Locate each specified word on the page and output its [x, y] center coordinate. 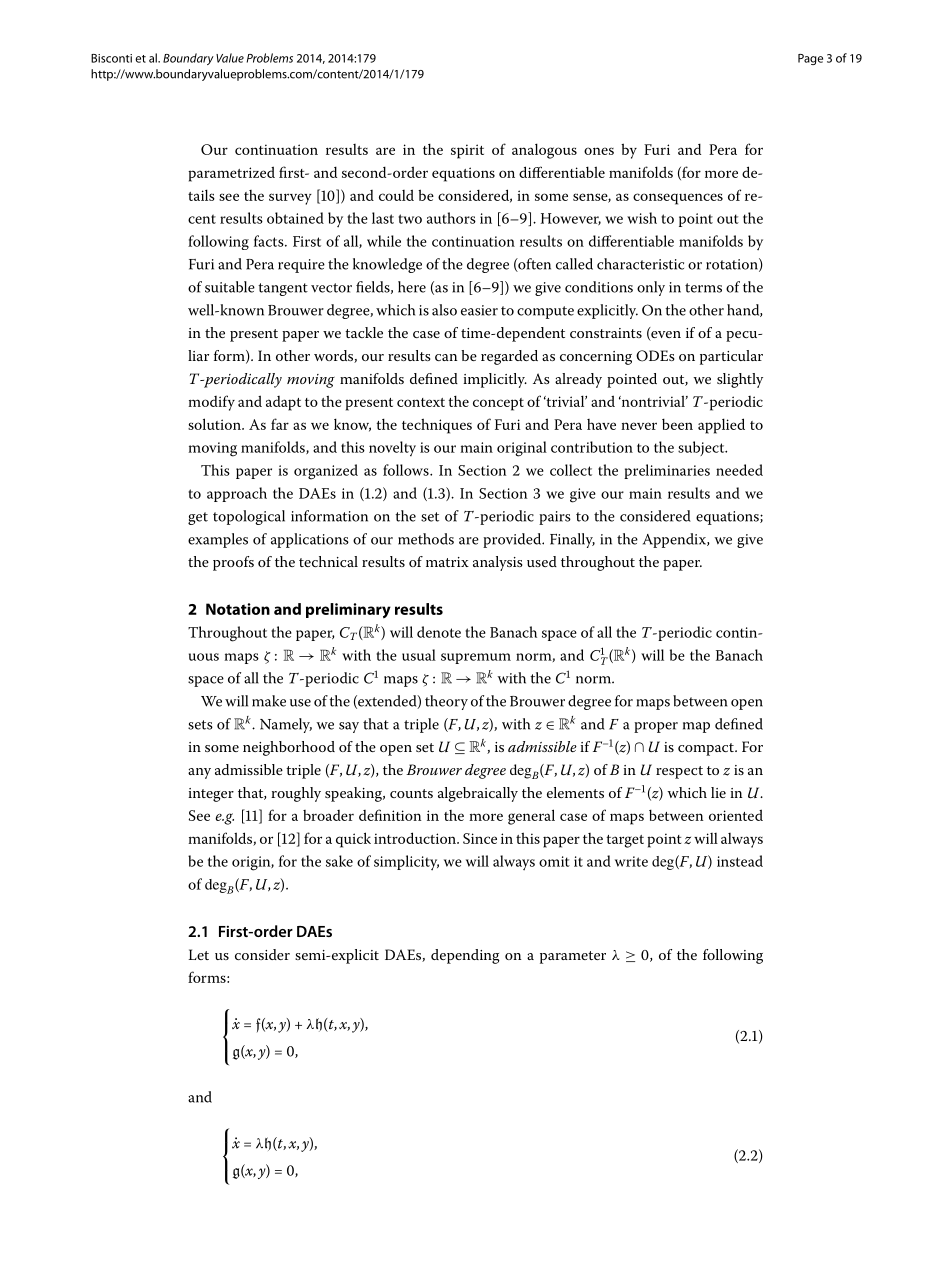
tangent [283, 289]
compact [707, 749]
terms [703, 288]
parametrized [231, 174]
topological [249, 517]
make [269, 701]
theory [446, 702]
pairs [555, 518]
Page [810, 59]
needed [739, 470]
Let [198, 954]
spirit [467, 151]
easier [479, 310]
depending [465, 956]
